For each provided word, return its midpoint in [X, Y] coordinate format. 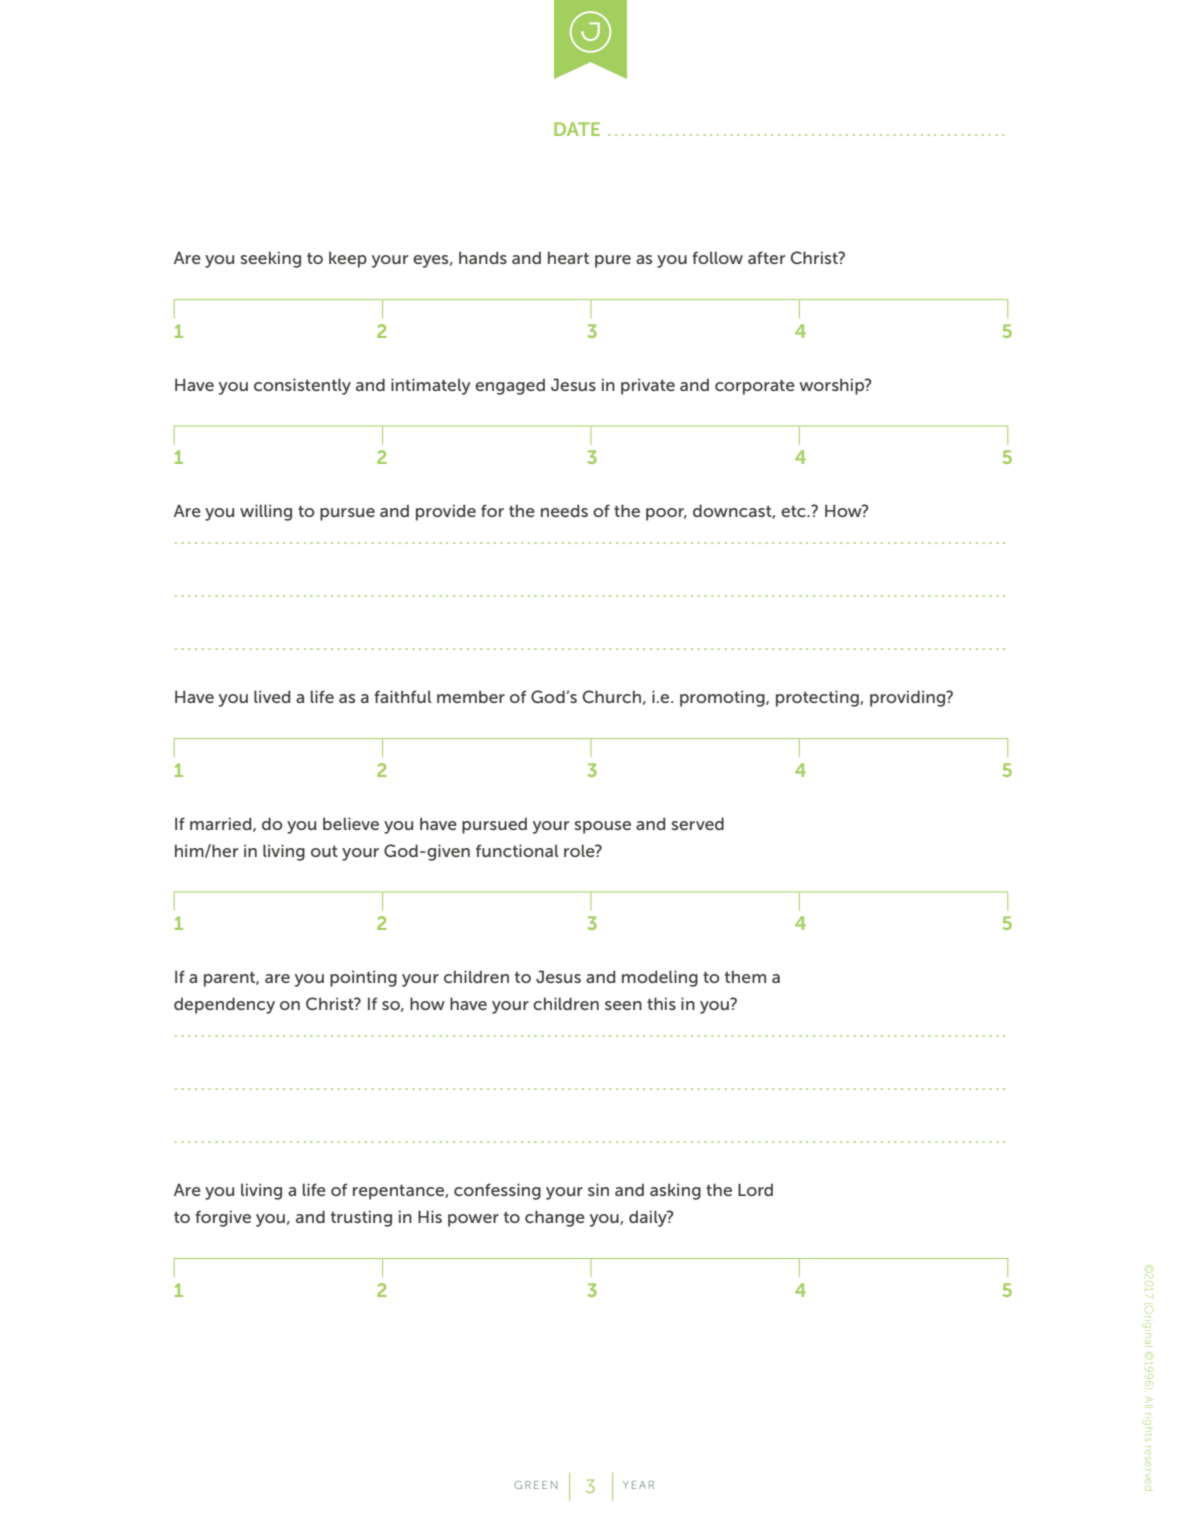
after [766, 257]
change [555, 1218]
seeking [271, 259]
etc [794, 511]
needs [564, 510]
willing [266, 512]
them [745, 976]
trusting [361, 1218]
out [324, 851]
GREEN [535, 1485]
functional [517, 850]
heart [568, 257]
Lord [755, 1189]
